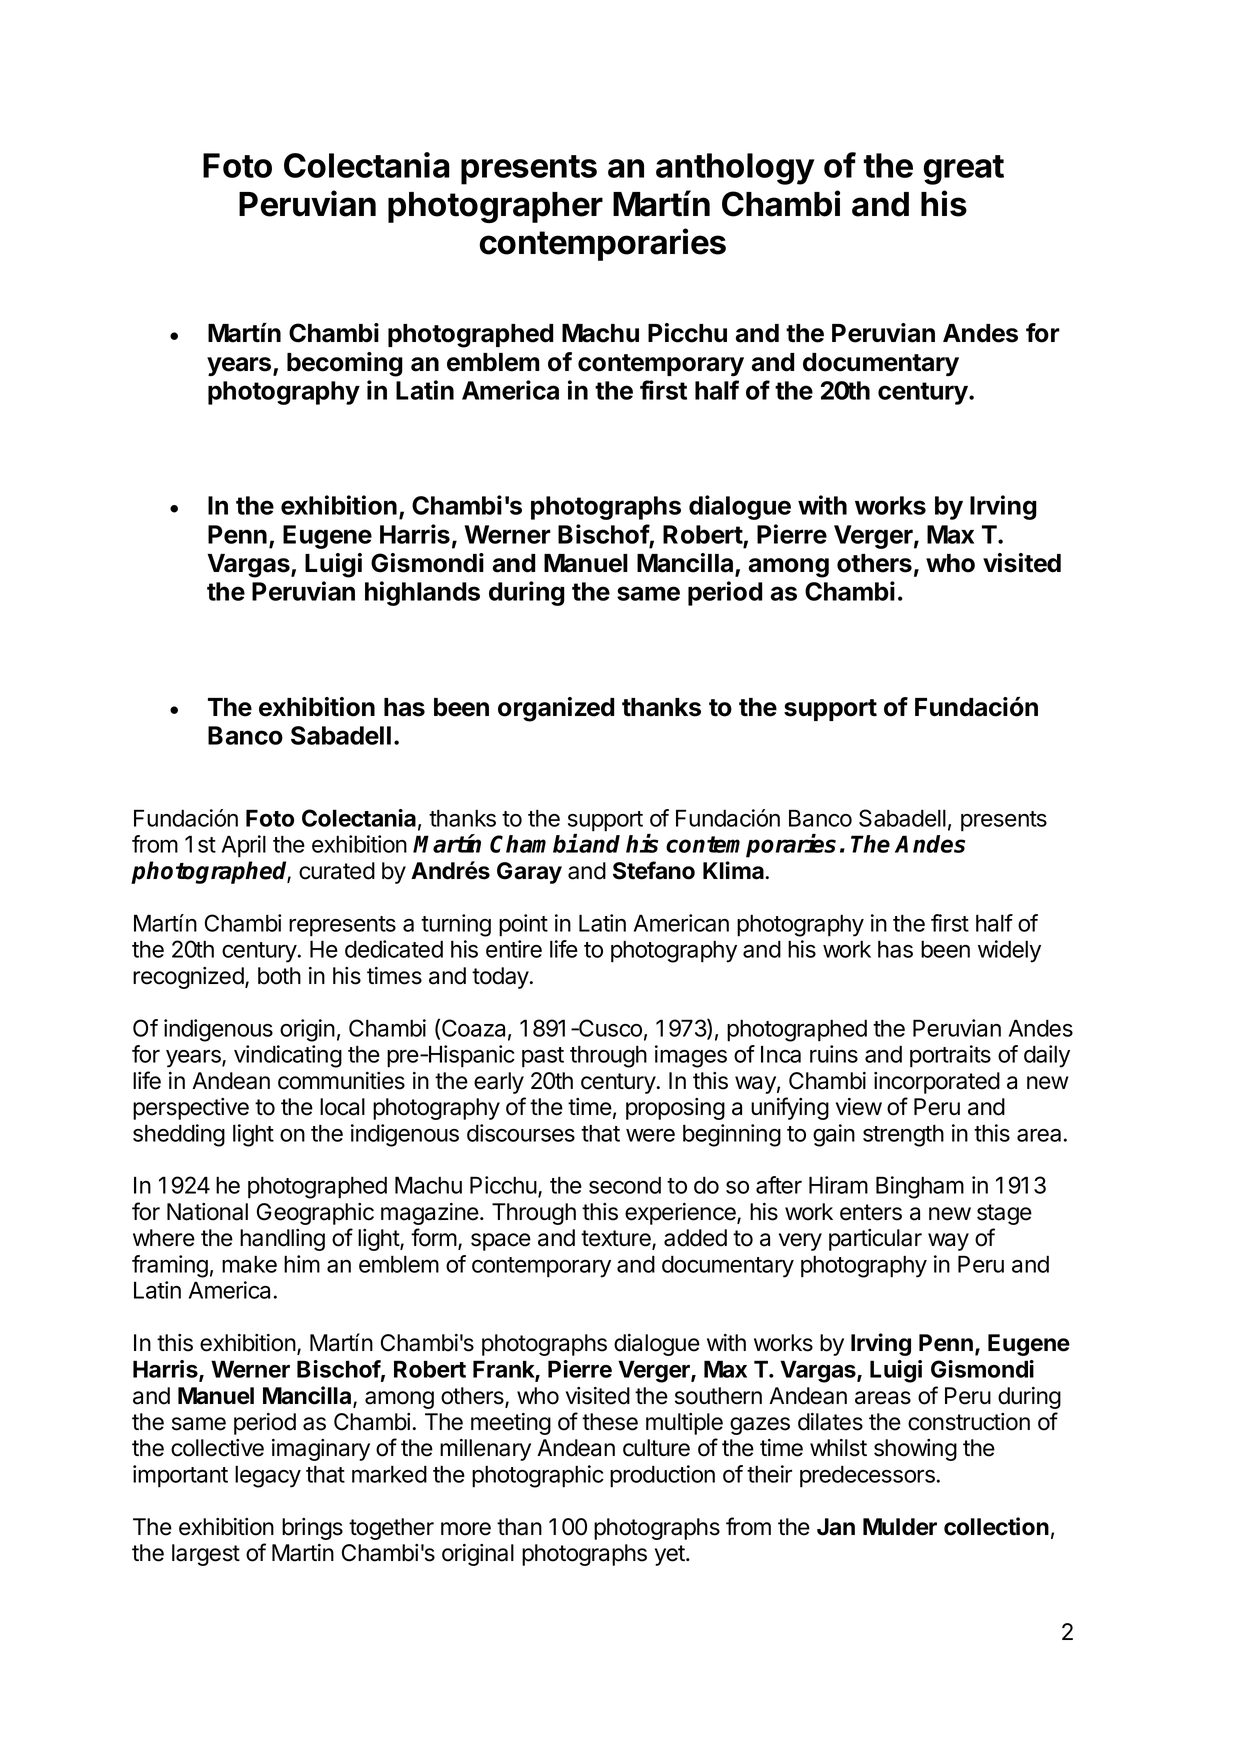  What do you see at coordinates (312, 1529) in the document?
I see `brings` at bounding box center [312, 1529].
